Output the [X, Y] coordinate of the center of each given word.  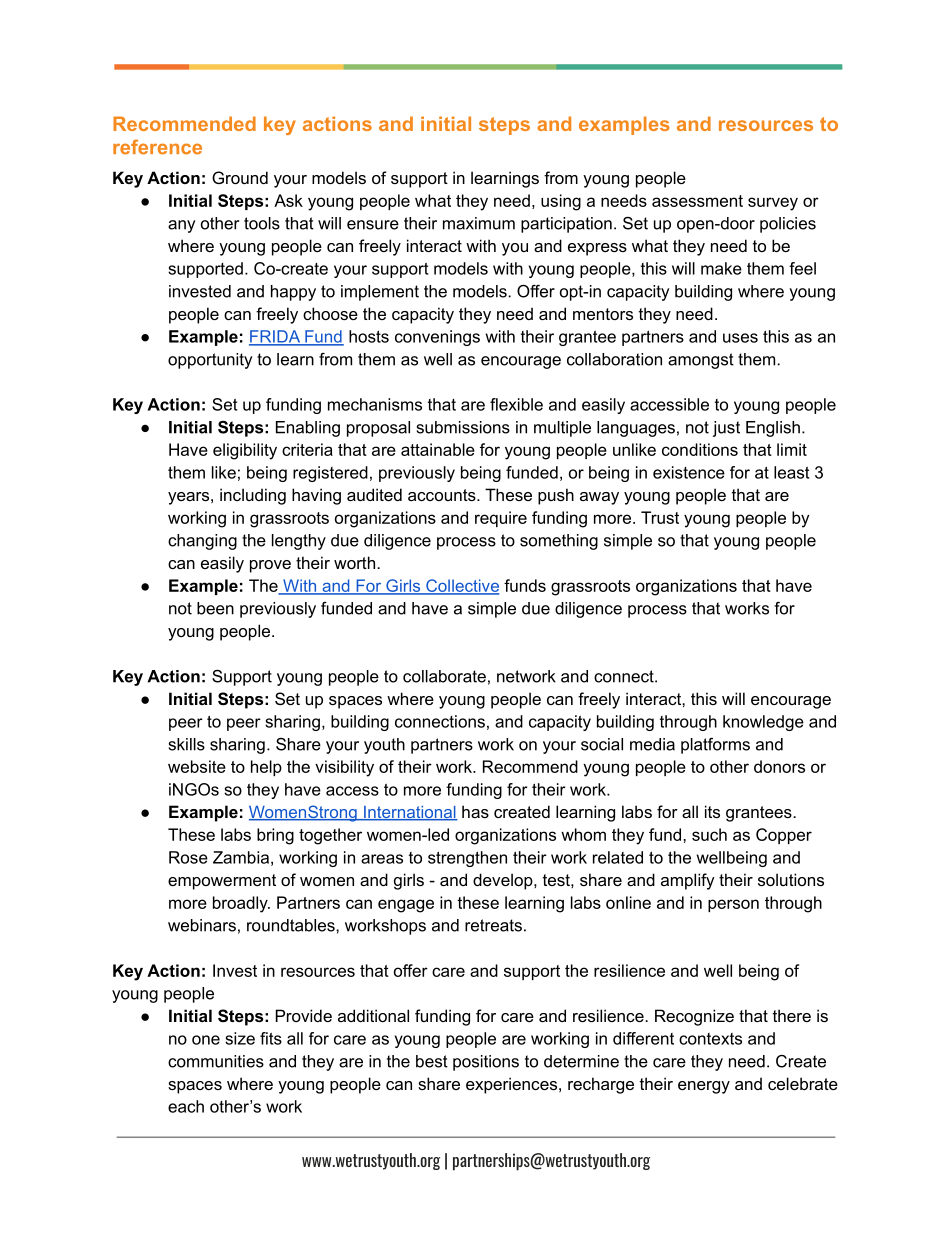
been [215, 608]
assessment [697, 201]
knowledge [763, 723]
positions [486, 1063]
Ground [240, 177]
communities [216, 1061]
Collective [461, 586]
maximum [479, 223]
